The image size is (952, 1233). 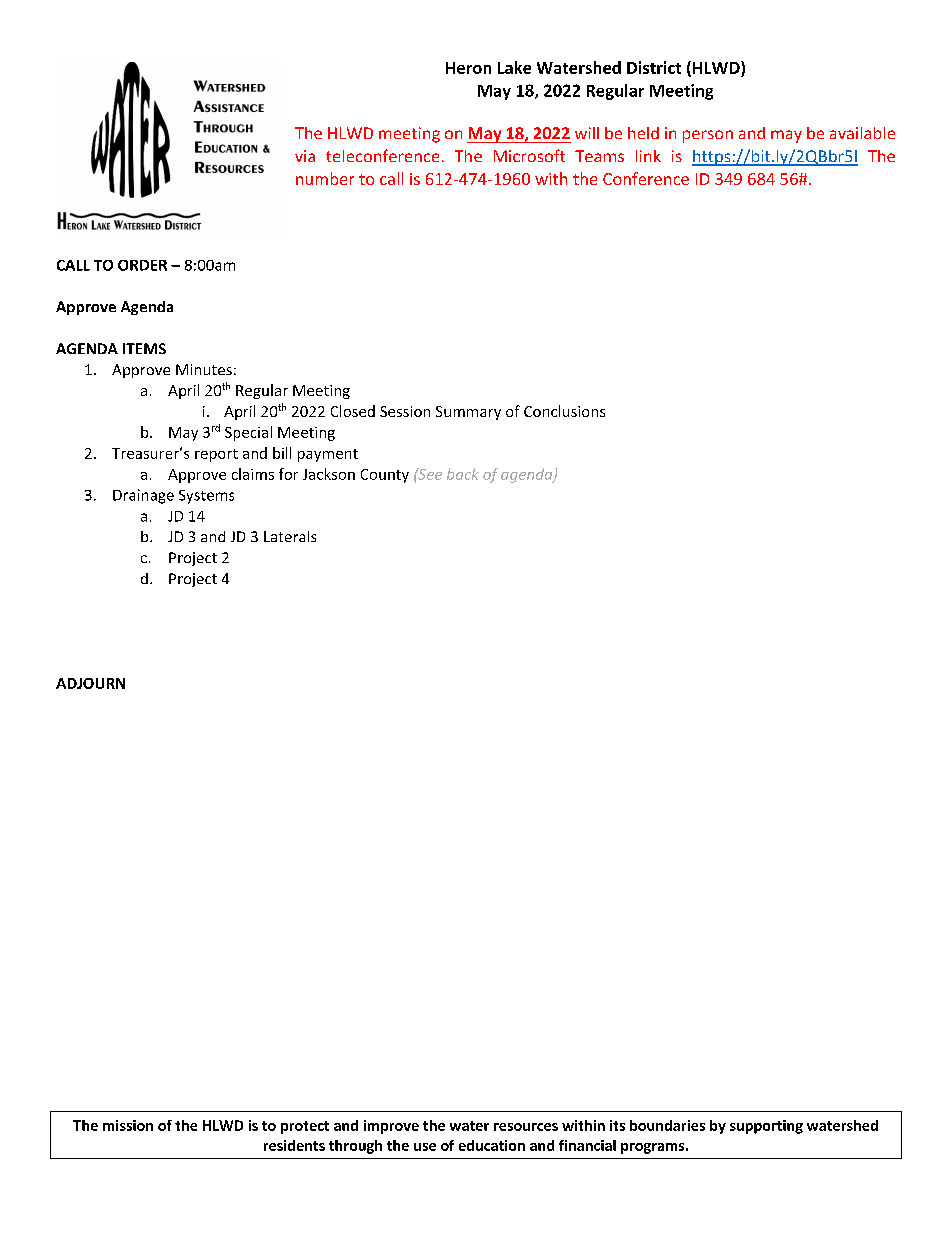 I want to click on Laterals, so click(x=290, y=536).
